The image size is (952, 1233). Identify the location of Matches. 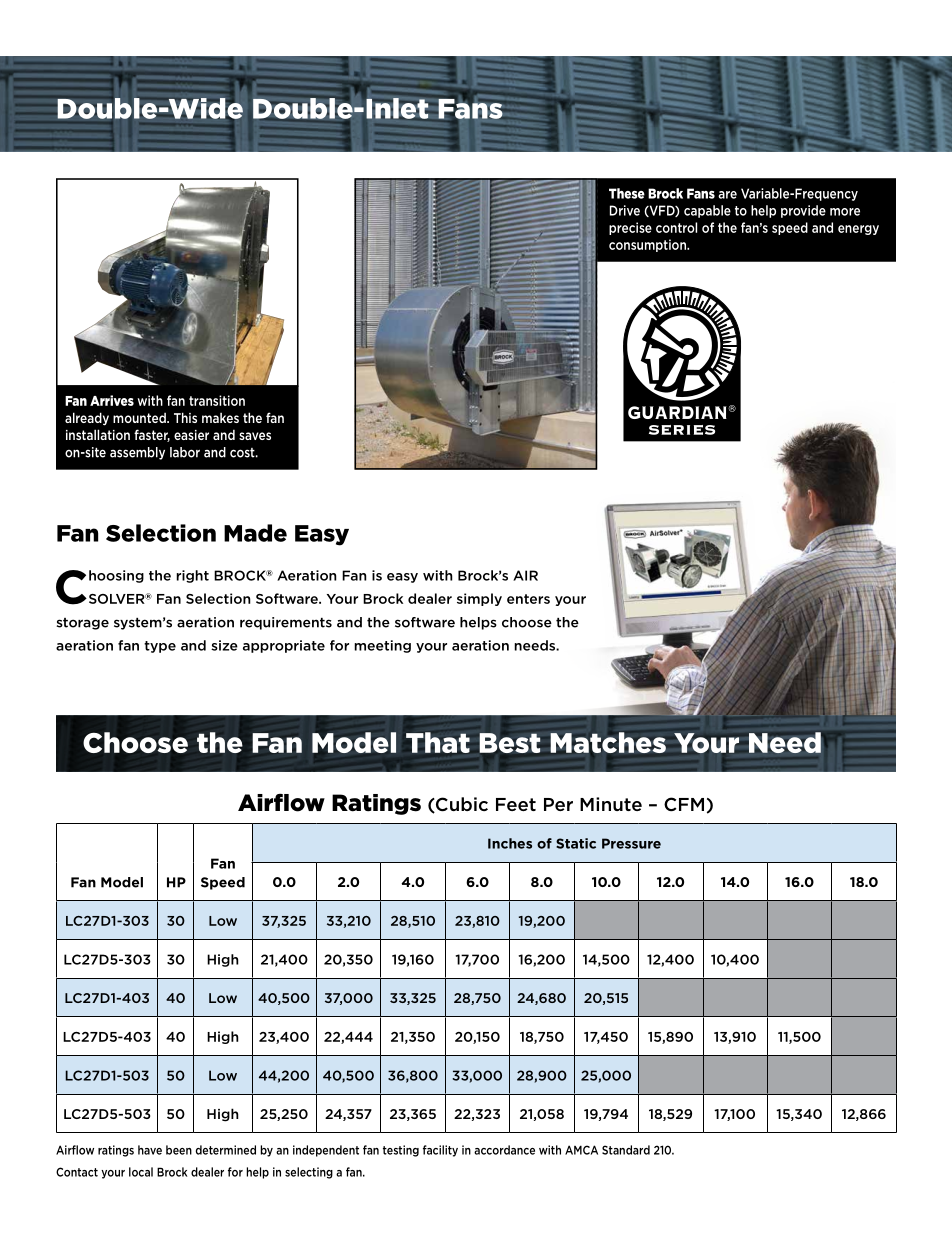
(608, 742).
